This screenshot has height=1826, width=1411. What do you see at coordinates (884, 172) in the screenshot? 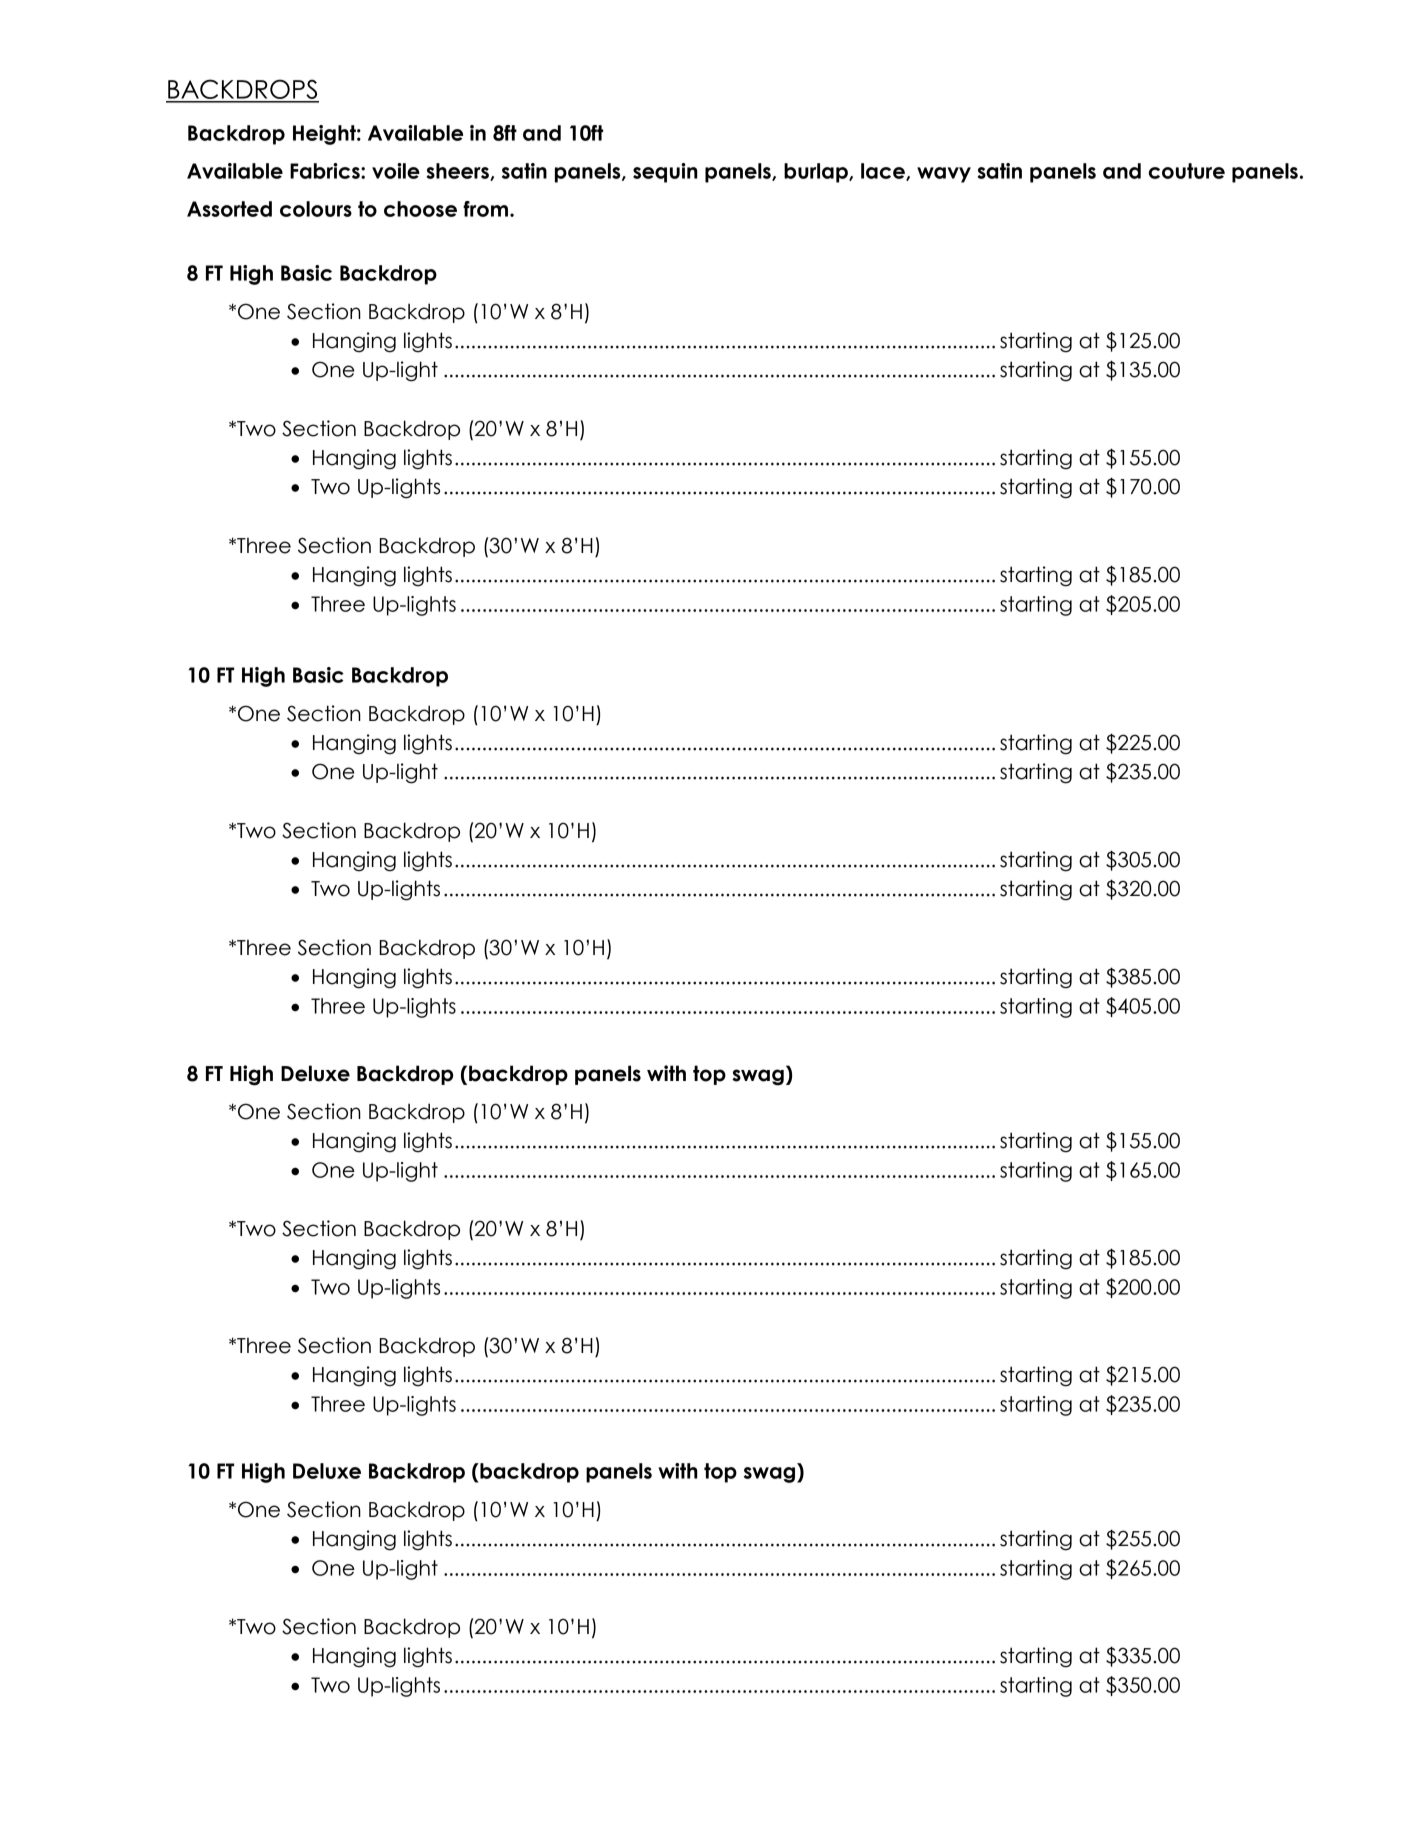
I see `lace` at bounding box center [884, 172].
